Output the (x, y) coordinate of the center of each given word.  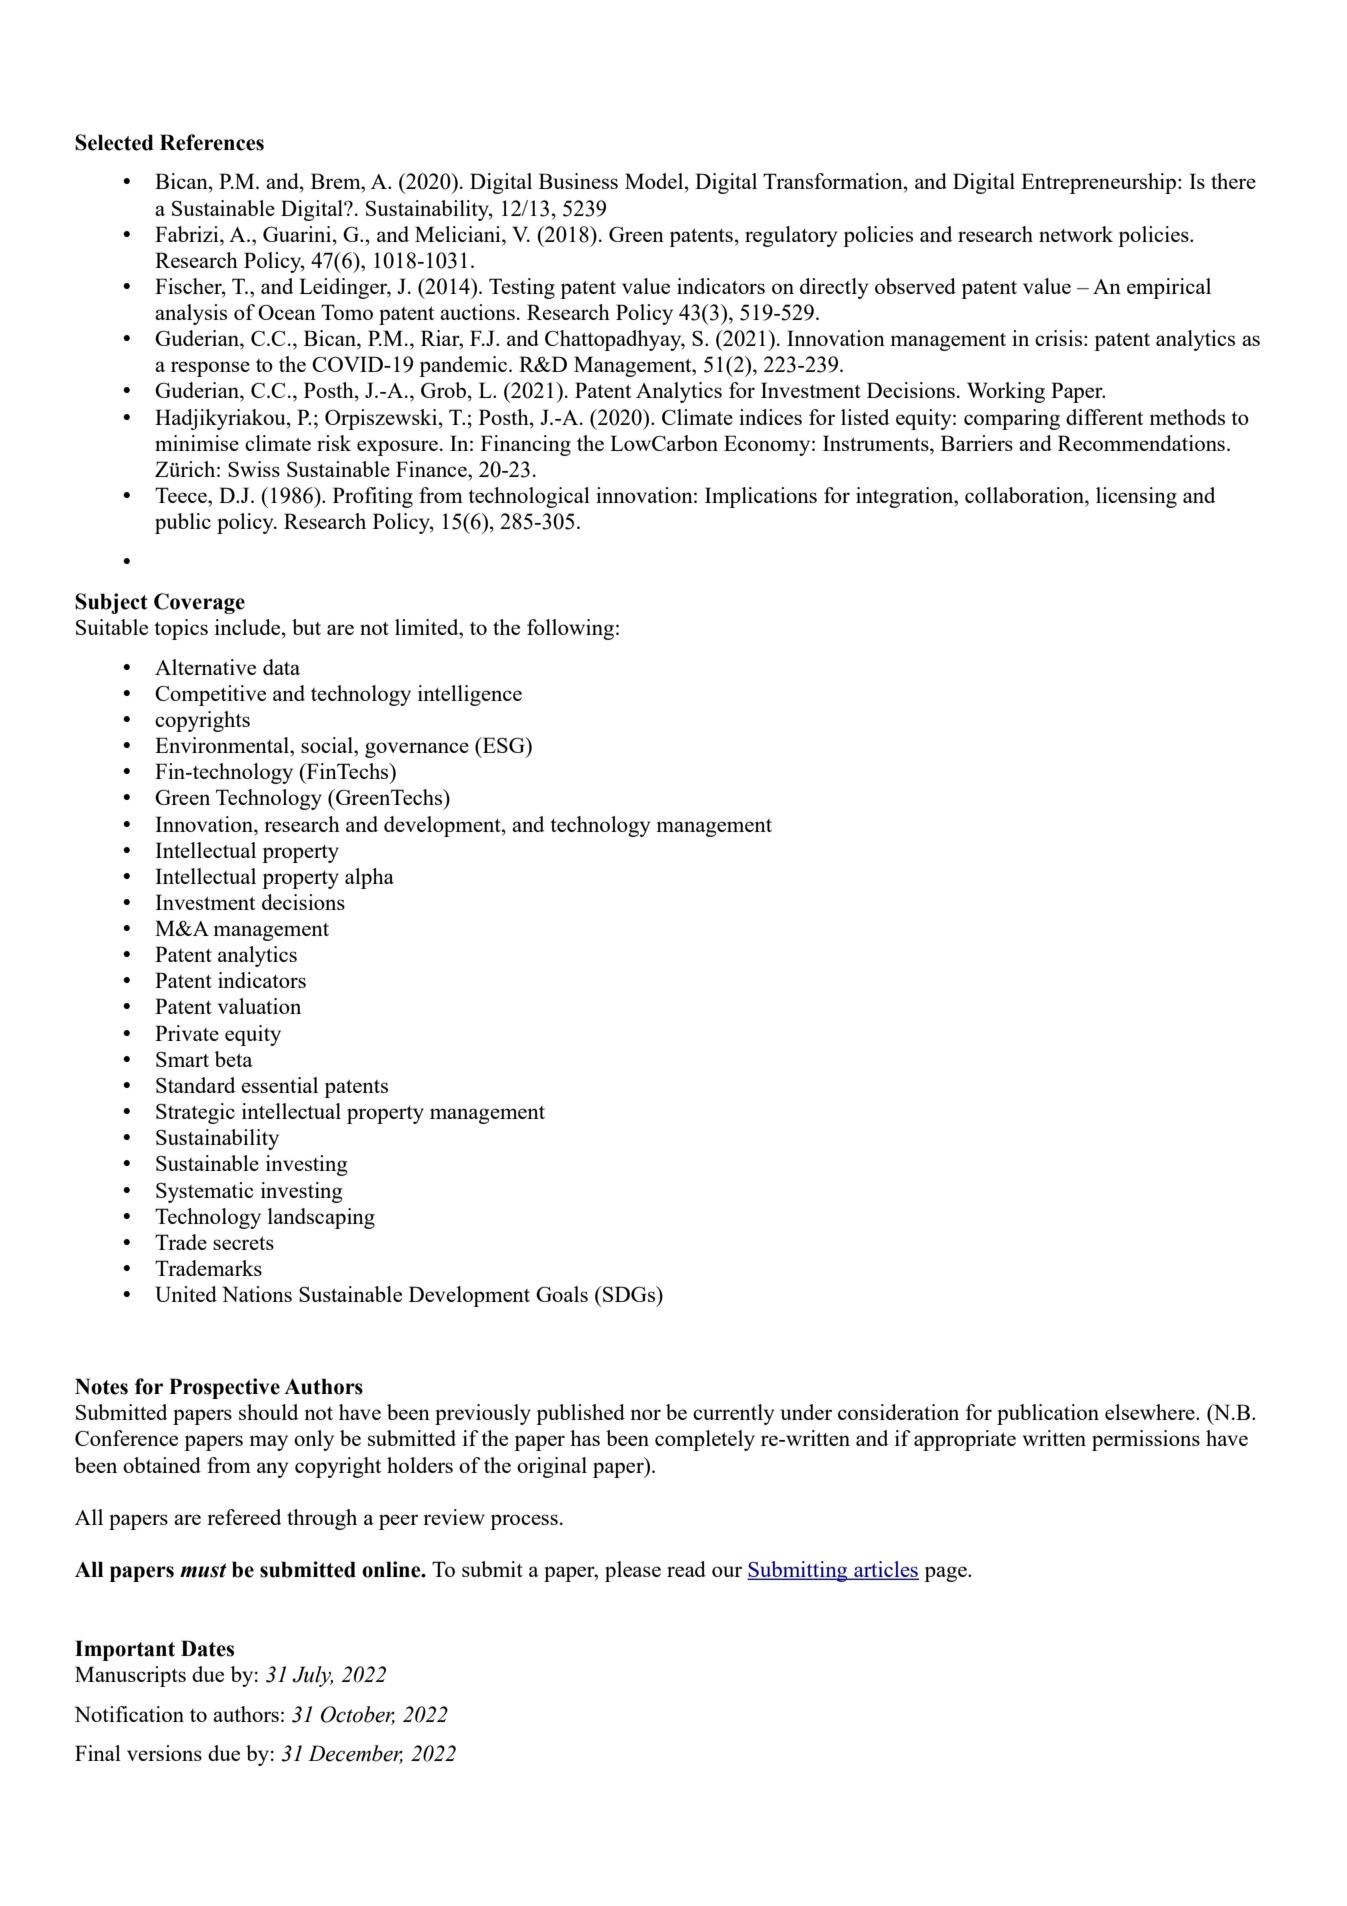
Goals (562, 1294)
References (212, 142)
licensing (1136, 497)
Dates (207, 1648)
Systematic (205, 1192)
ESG (503, 745)
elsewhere (1151, 1412)
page (946, 1574)
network (1076, 234)
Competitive (210, 695)
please (633, 1571)
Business (578, 181)
